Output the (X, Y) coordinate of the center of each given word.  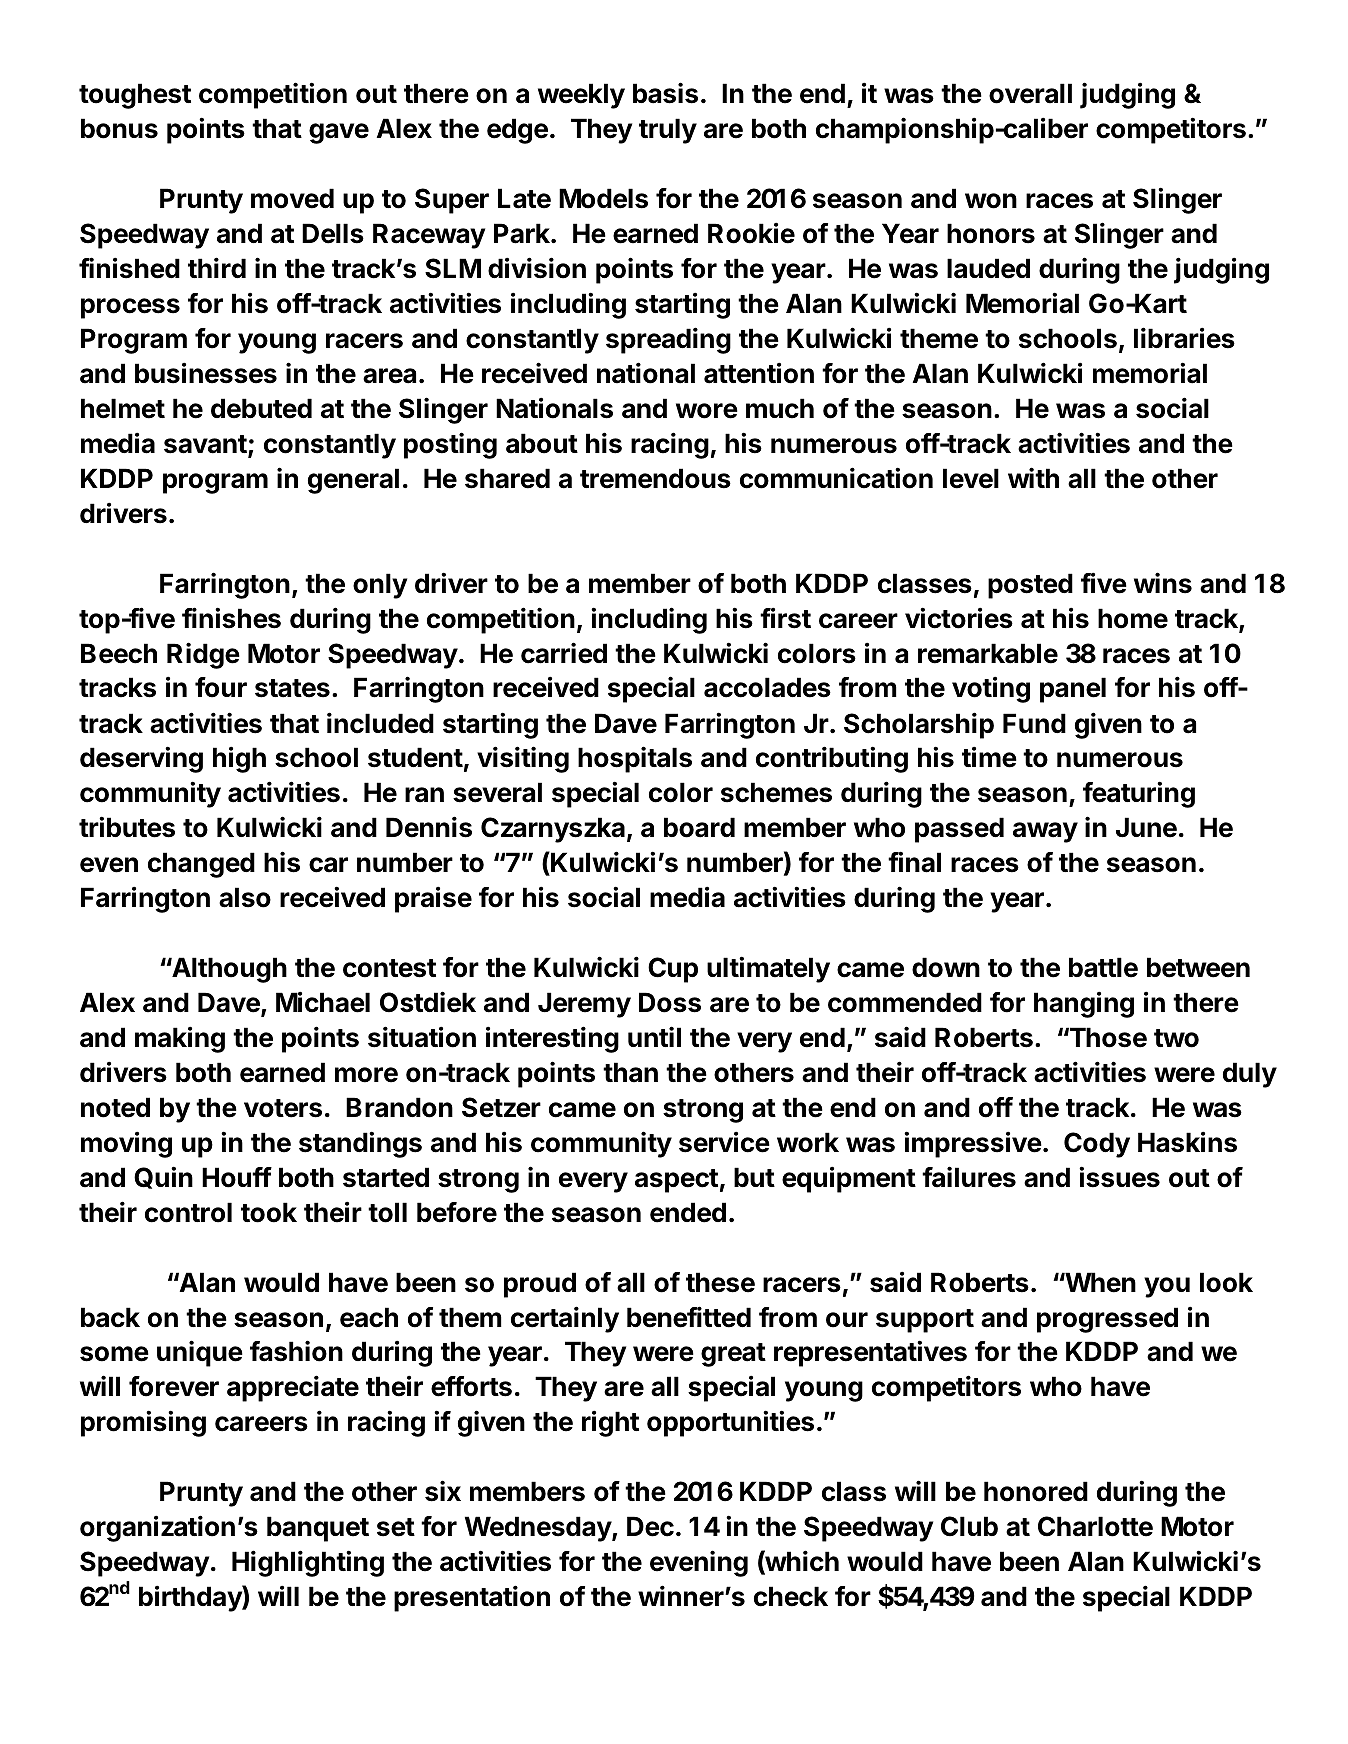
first (785, 618)
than (630, 1072)
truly (668, 131)
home (1133, 618)
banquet (318, 1529)
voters (283, 1108)
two (1176, 1038)
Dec (650, 1526)
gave (339, 133)
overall (1030, 93)
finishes (231, 618)
